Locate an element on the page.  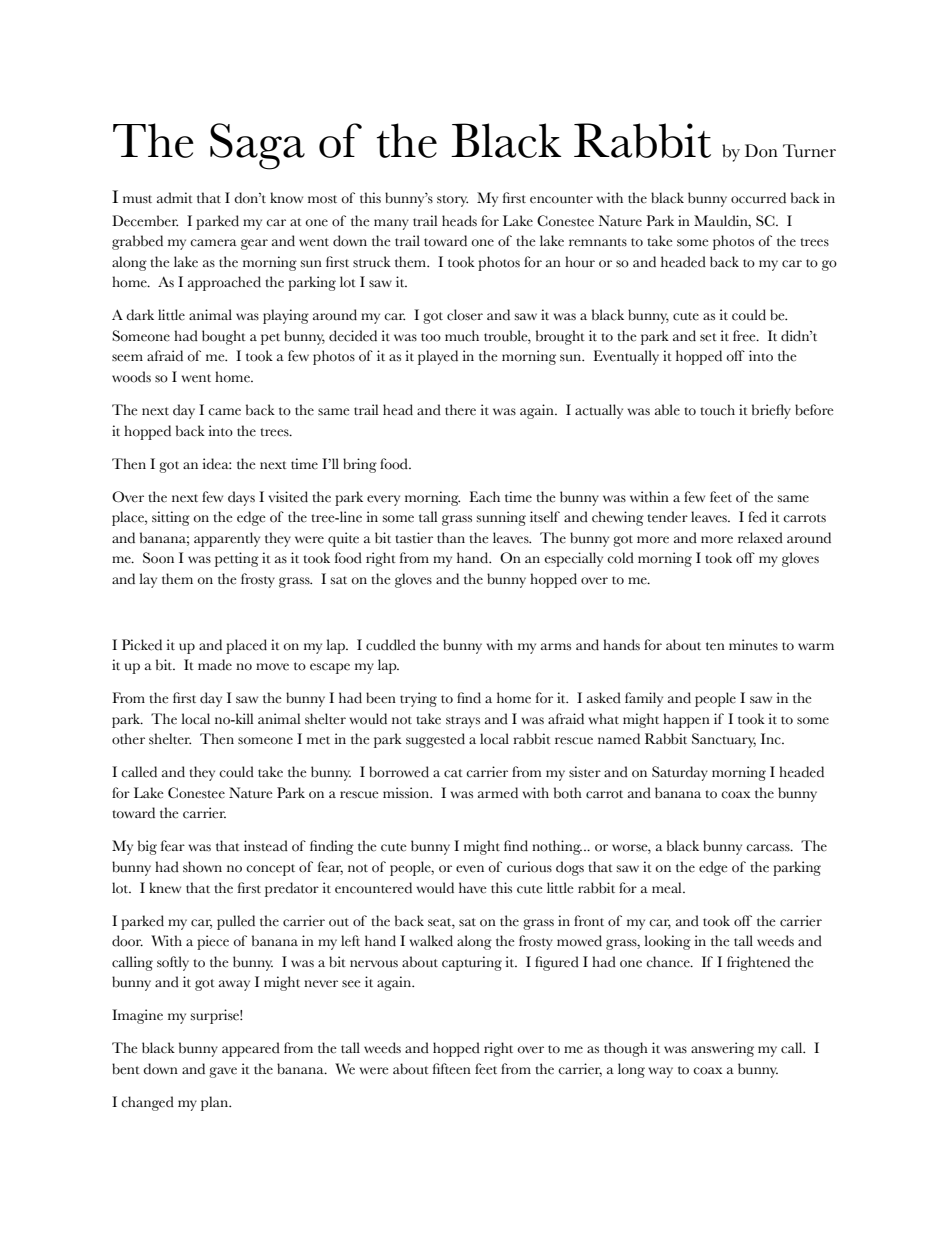
occurred is located at coordinates (758, 198).
